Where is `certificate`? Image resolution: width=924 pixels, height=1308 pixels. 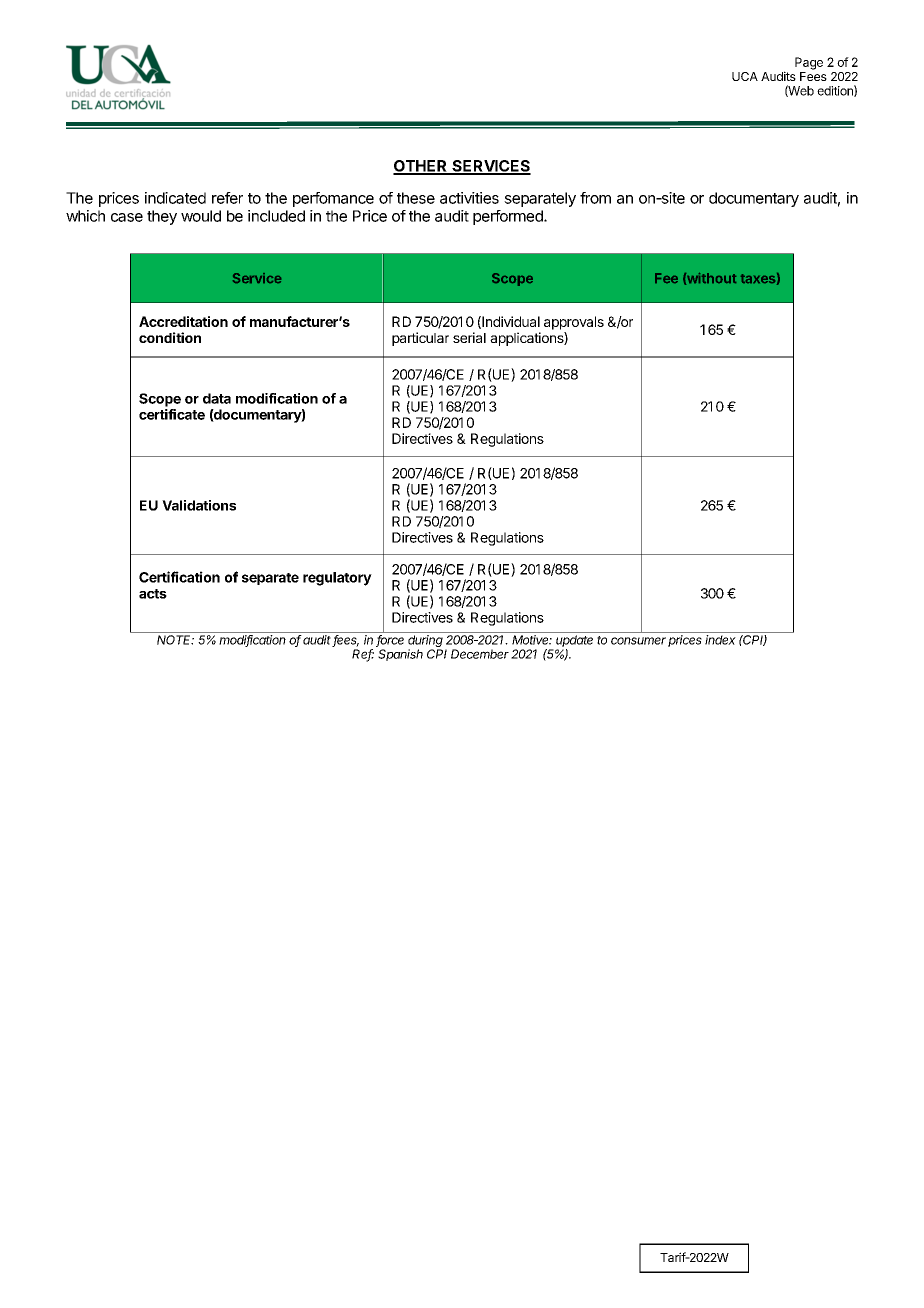 certificate is located at coordinates (172, 414).
